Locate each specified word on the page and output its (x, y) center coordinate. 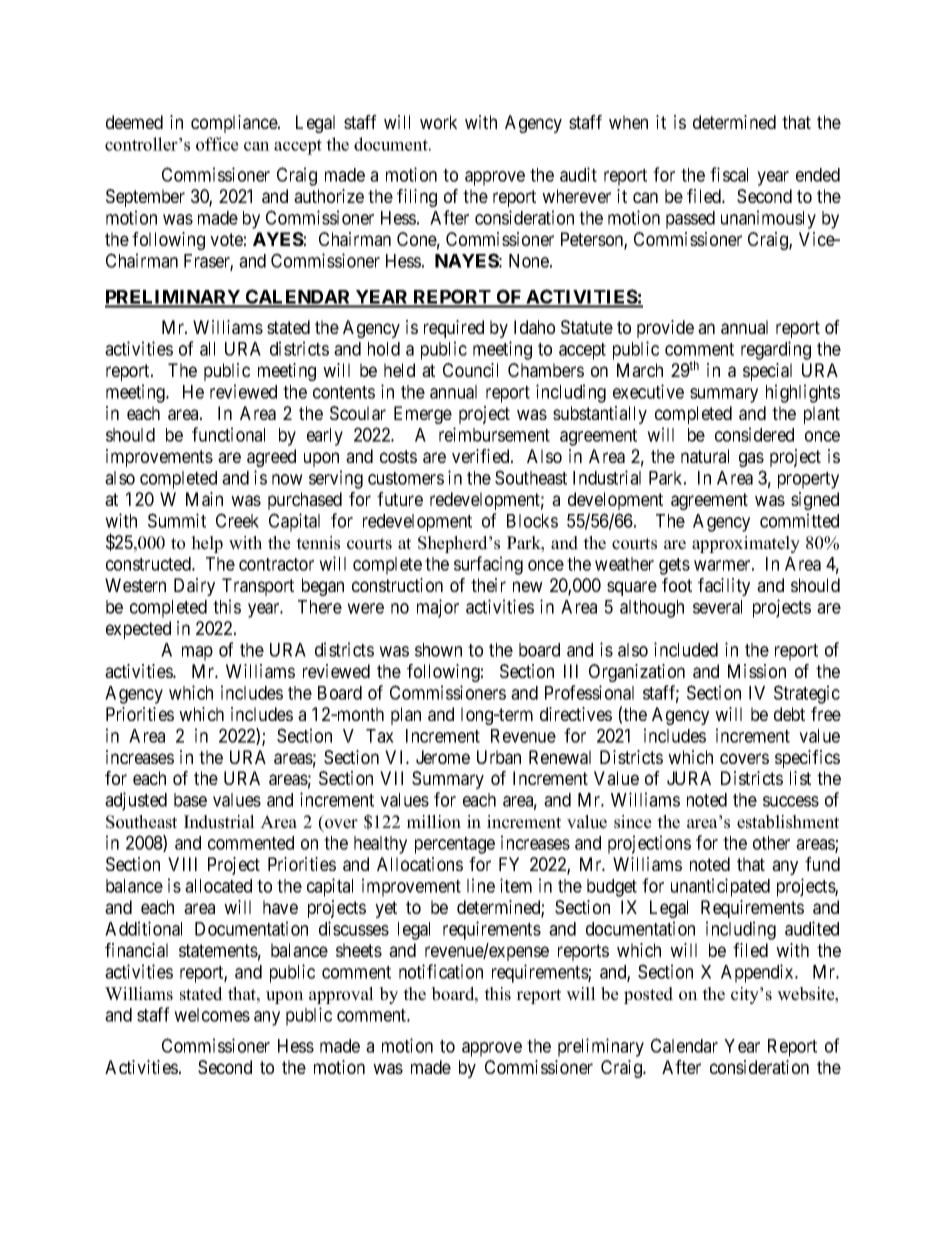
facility (724, 587)
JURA (689, 778)
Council (470, 370)
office (217, 144)
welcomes (212, 1015)
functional (228, 434)
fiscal (729, 174)
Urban (499, 757)
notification (441, 971)
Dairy (194, 587)
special (767, 372)
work (438, 122)
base (190, 800)
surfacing (488, 565)
